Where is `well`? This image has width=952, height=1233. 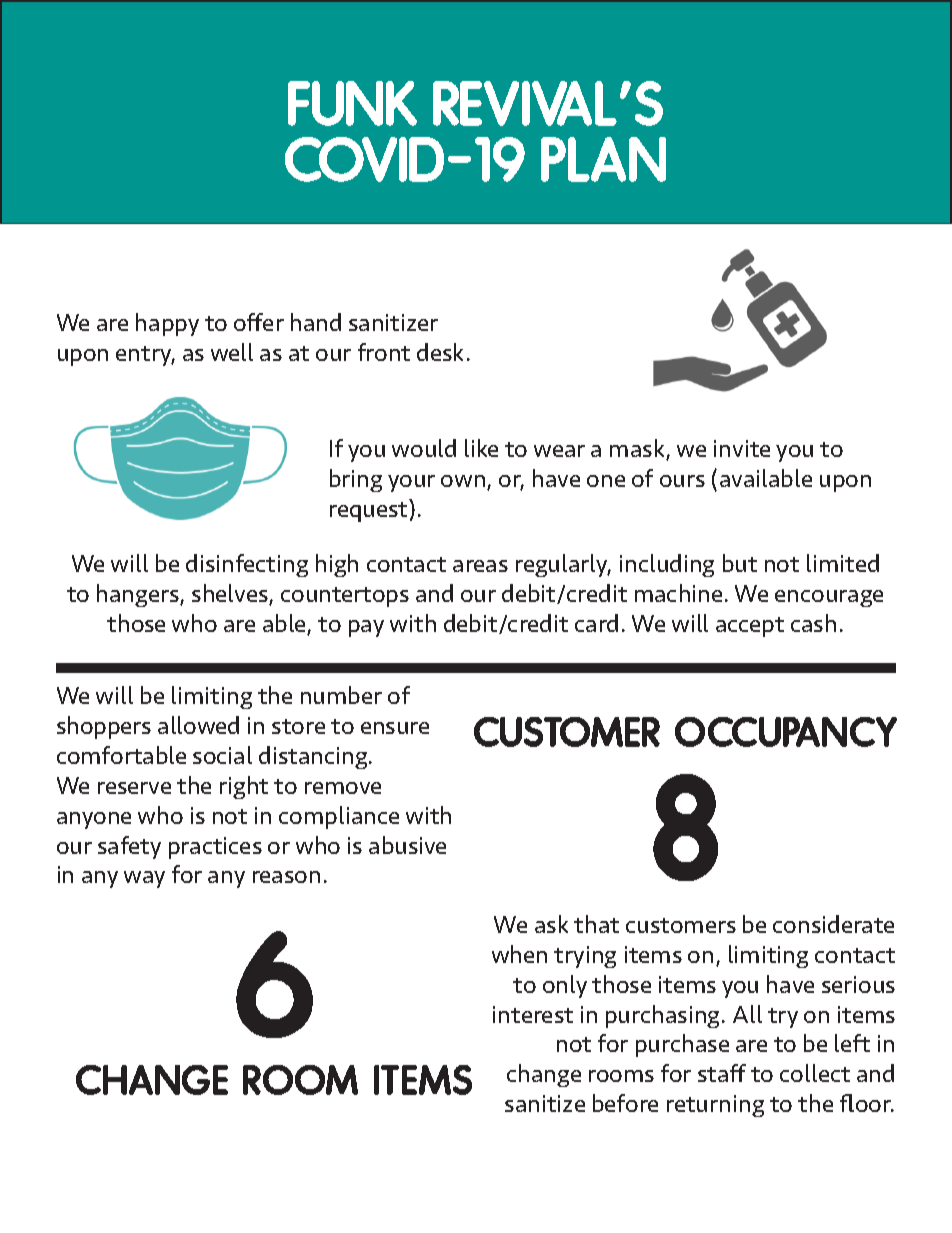 well is located at coordinates (232, 352).
